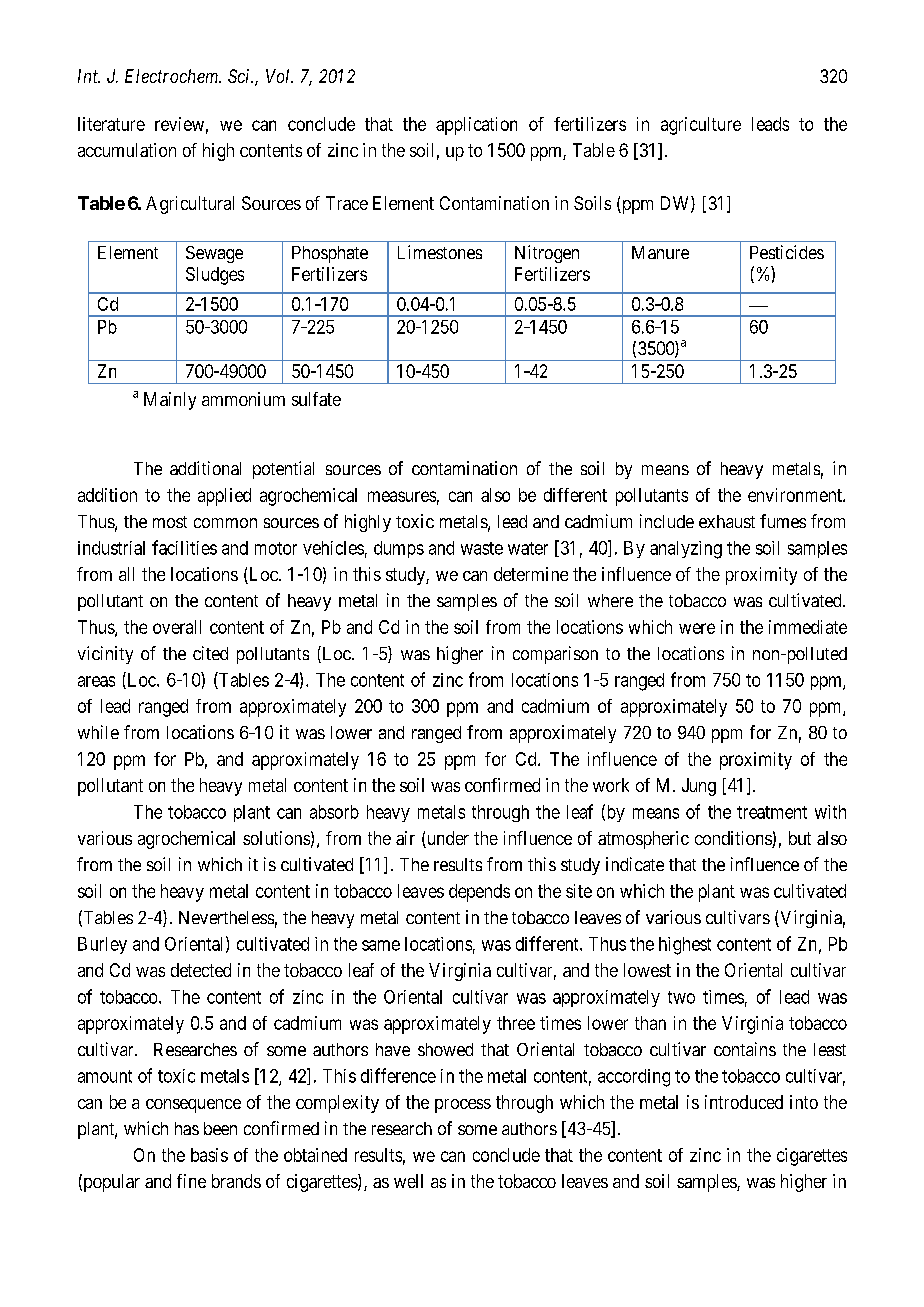 The width and height of the page is (924, 1307). I want to click on Sci, so click(240, 76).
